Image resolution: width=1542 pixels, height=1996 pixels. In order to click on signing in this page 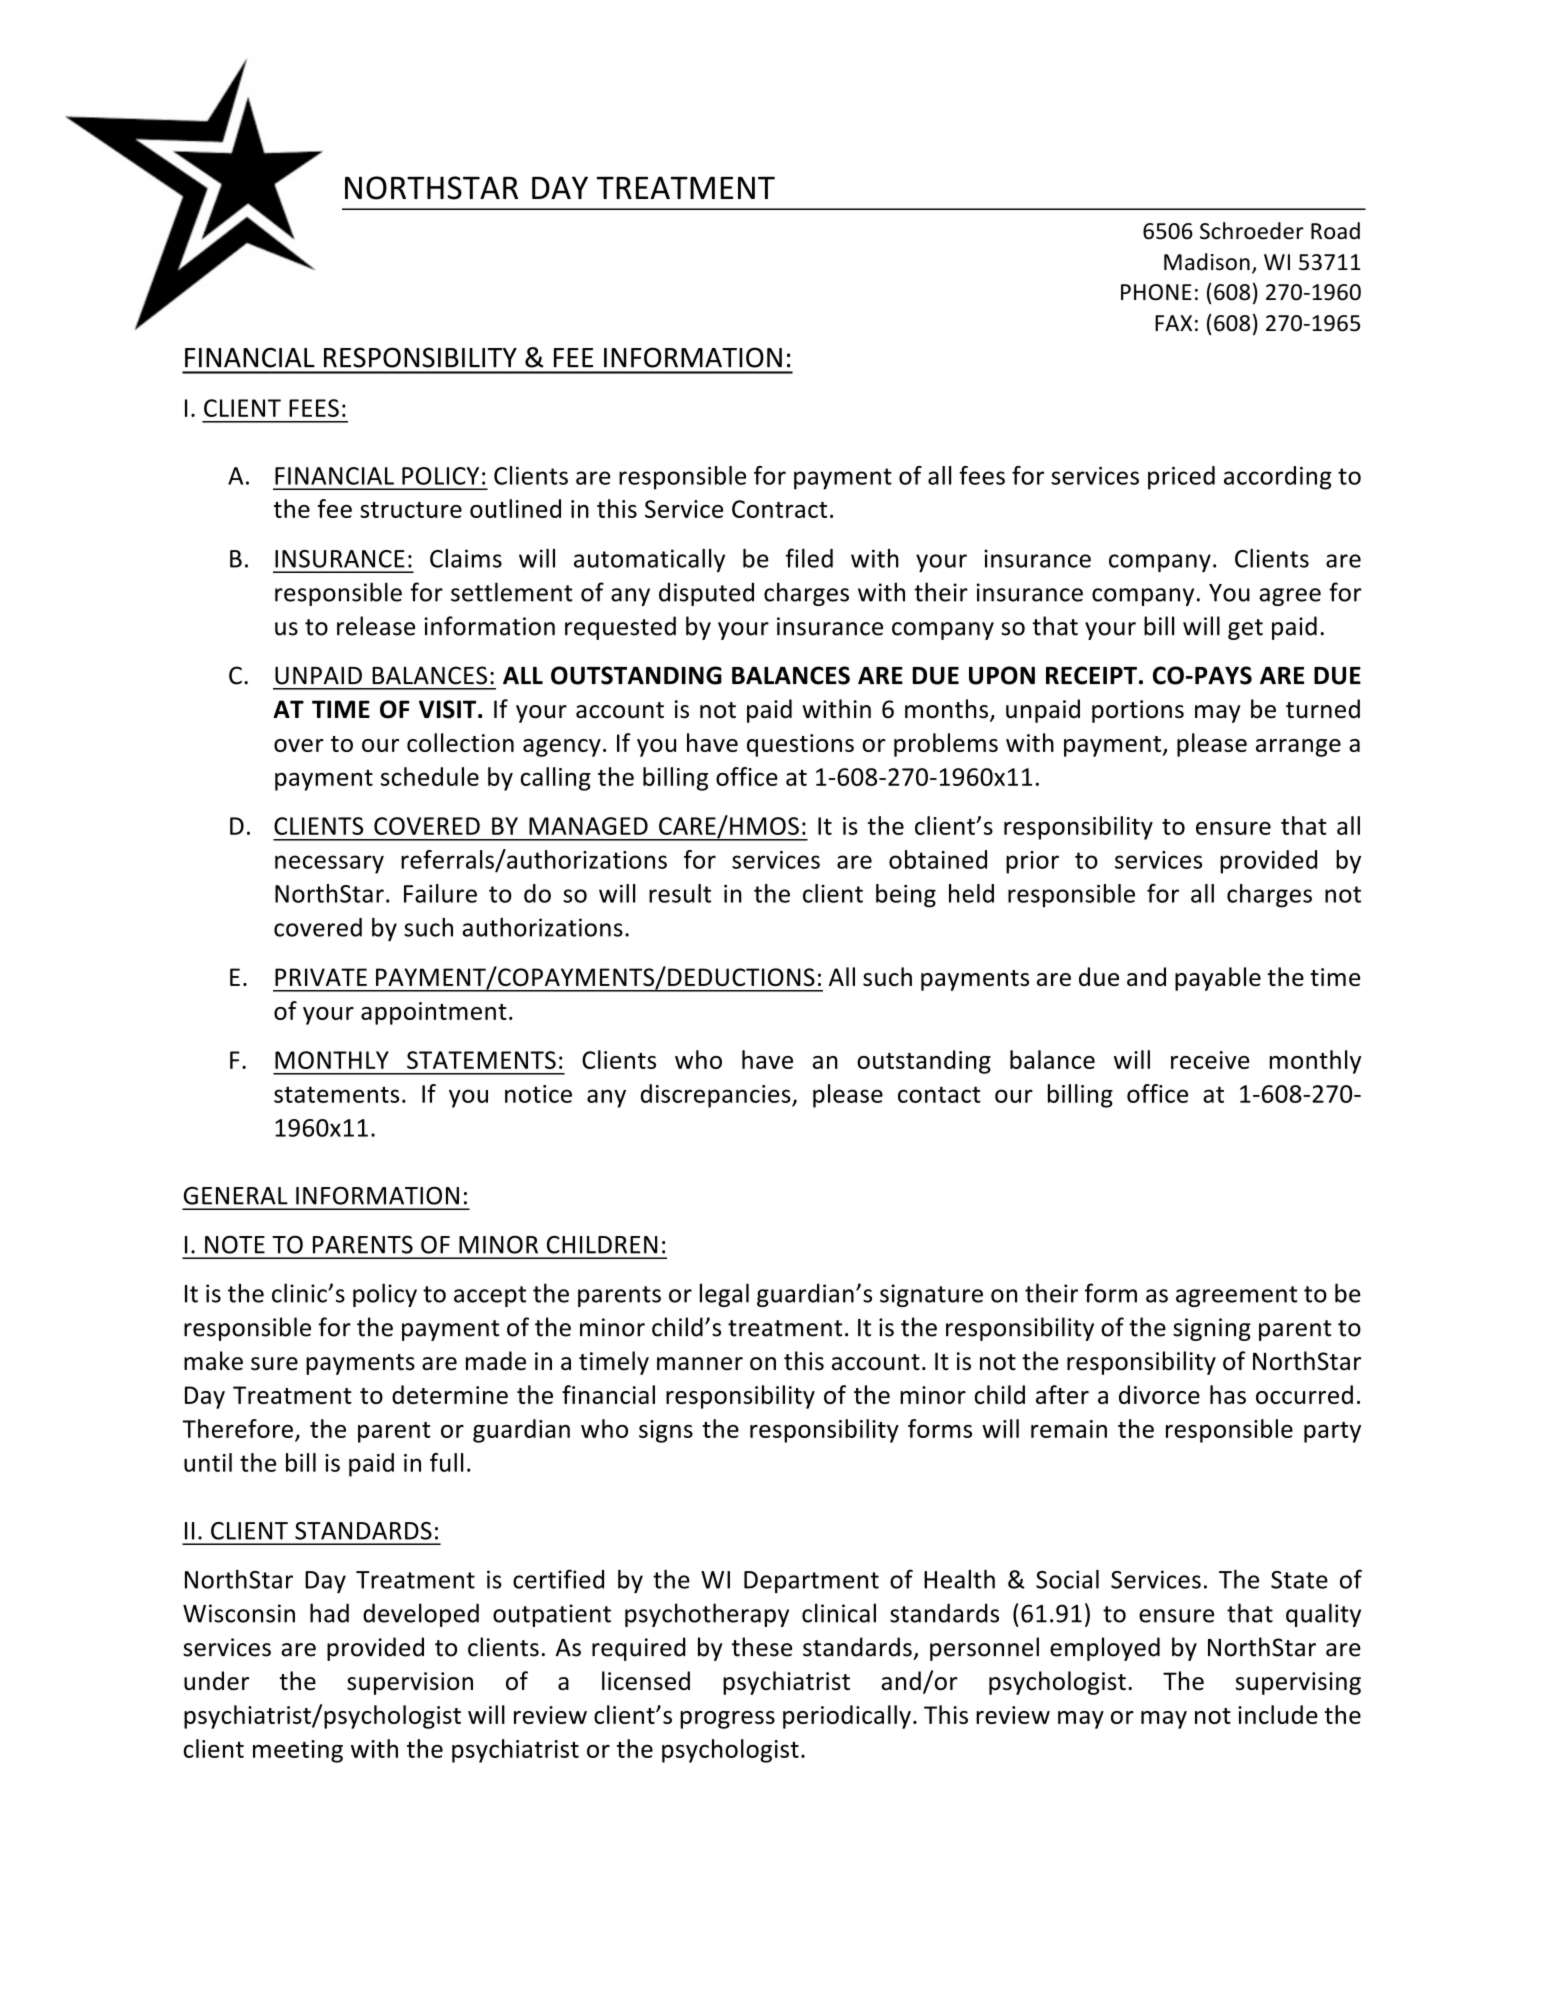, I will do `click(1212, 1329)`.
